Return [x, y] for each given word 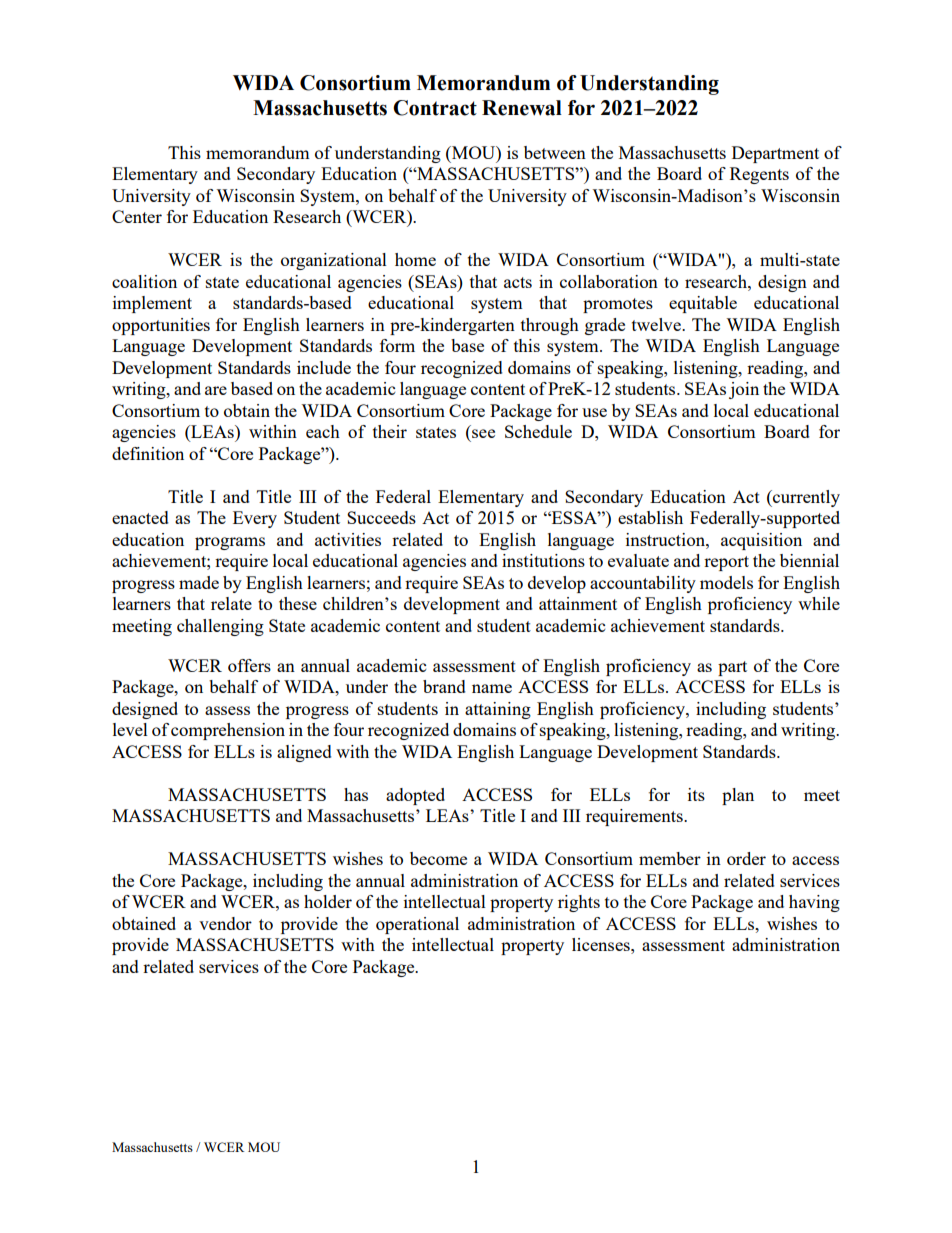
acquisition [761, 541]
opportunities [161, 326]
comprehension [228, 731]
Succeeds [381, 517]
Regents [759, 175]
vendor [225, 923]
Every [255, 519]
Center [137, 216]
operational [417, 925]
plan [738, 796]
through [550, 326]
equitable [703, 304]
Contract [435, 108]
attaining [498, 710]
